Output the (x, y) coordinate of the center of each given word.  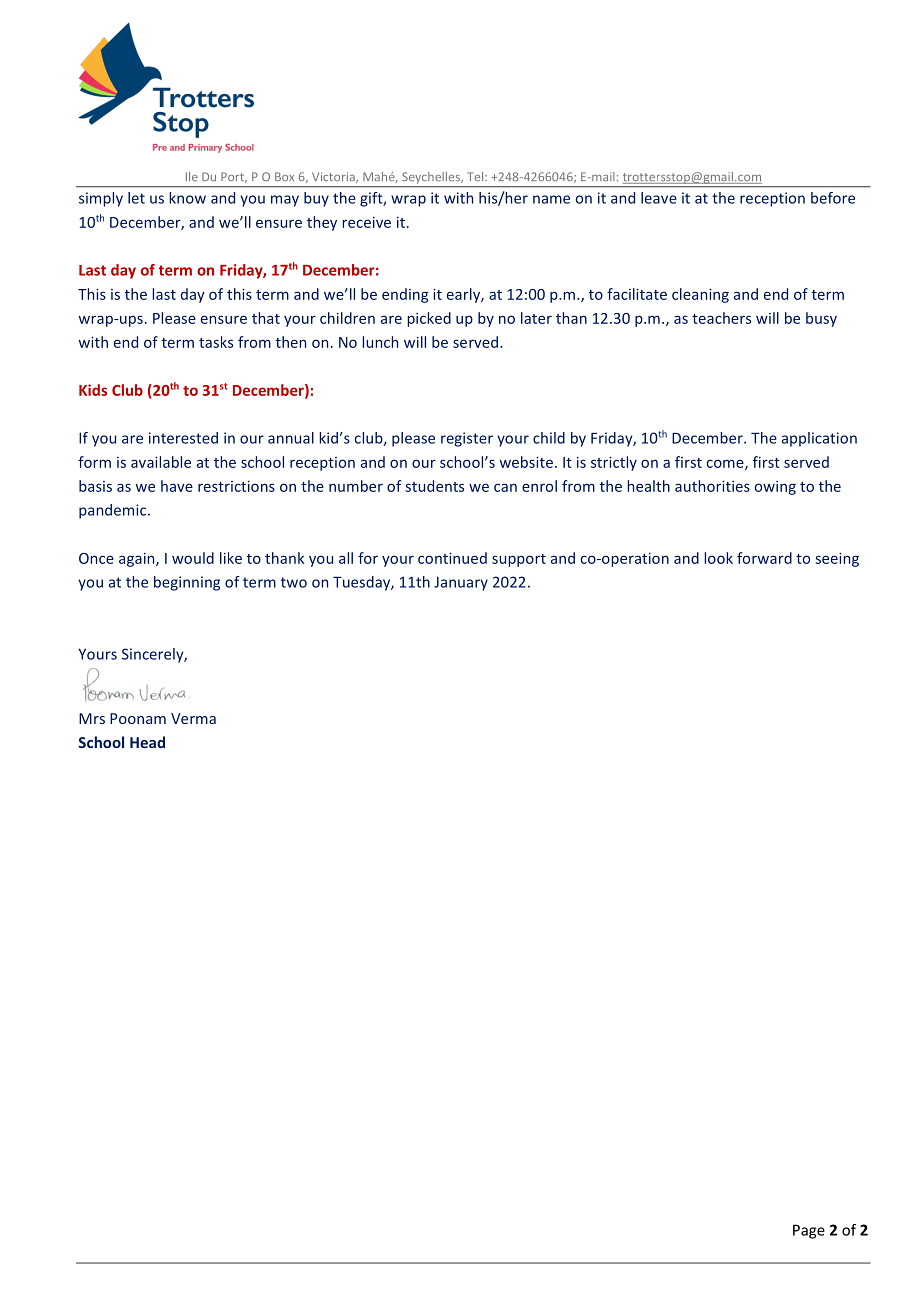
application (819, 439)
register (467, 439)
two (294, 582)
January (461, 583)
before (833, 198)
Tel (476, 176)
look (718, 558)
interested (183, 438)
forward (764, 558)
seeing (837, 559)
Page (809, 1231)
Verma (193, 718)
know (187, 198)
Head (147, 742)
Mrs (92, 718)
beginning (187, 583)
